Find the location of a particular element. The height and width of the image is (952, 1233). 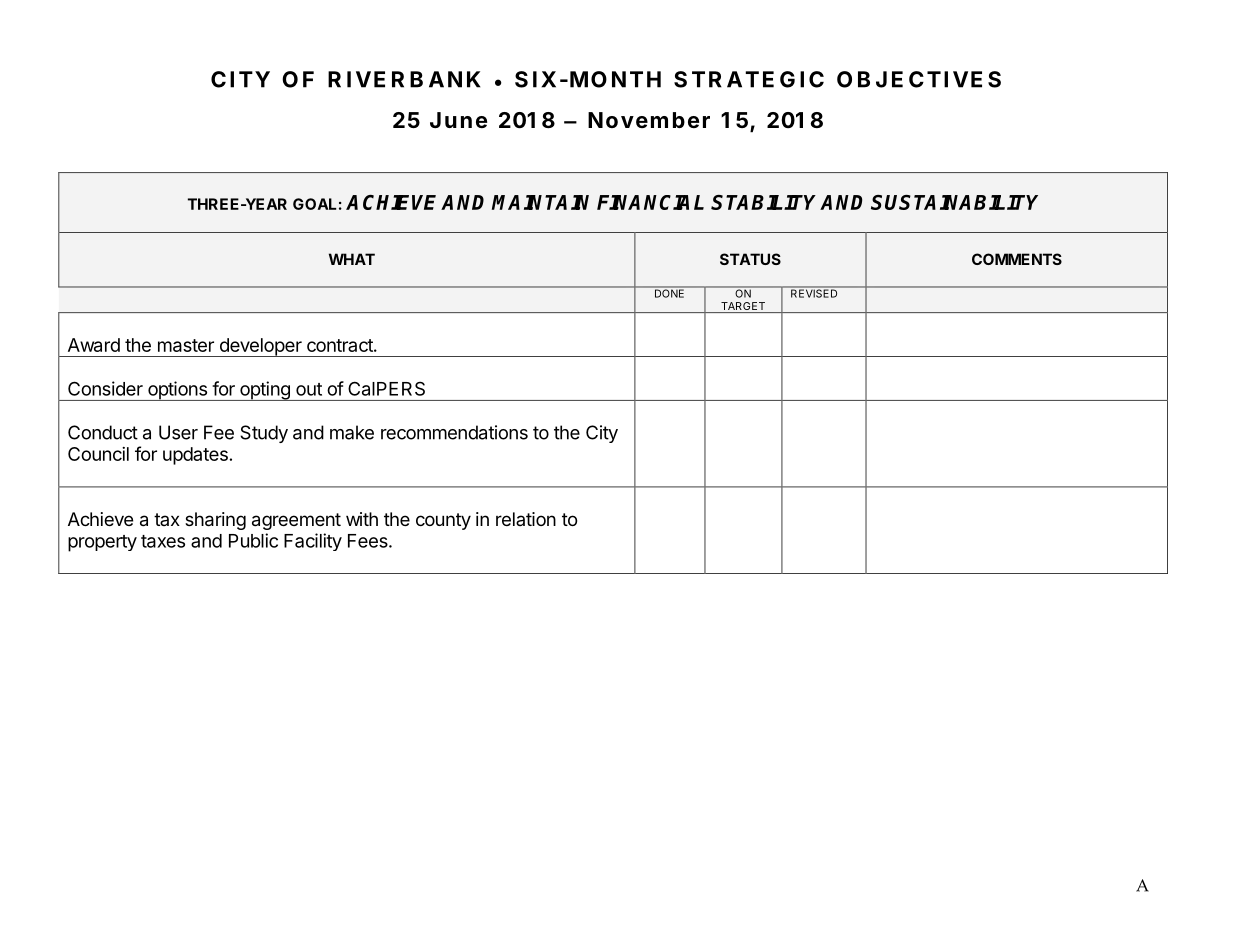

REVISED is located at coordinates (814, 292).
